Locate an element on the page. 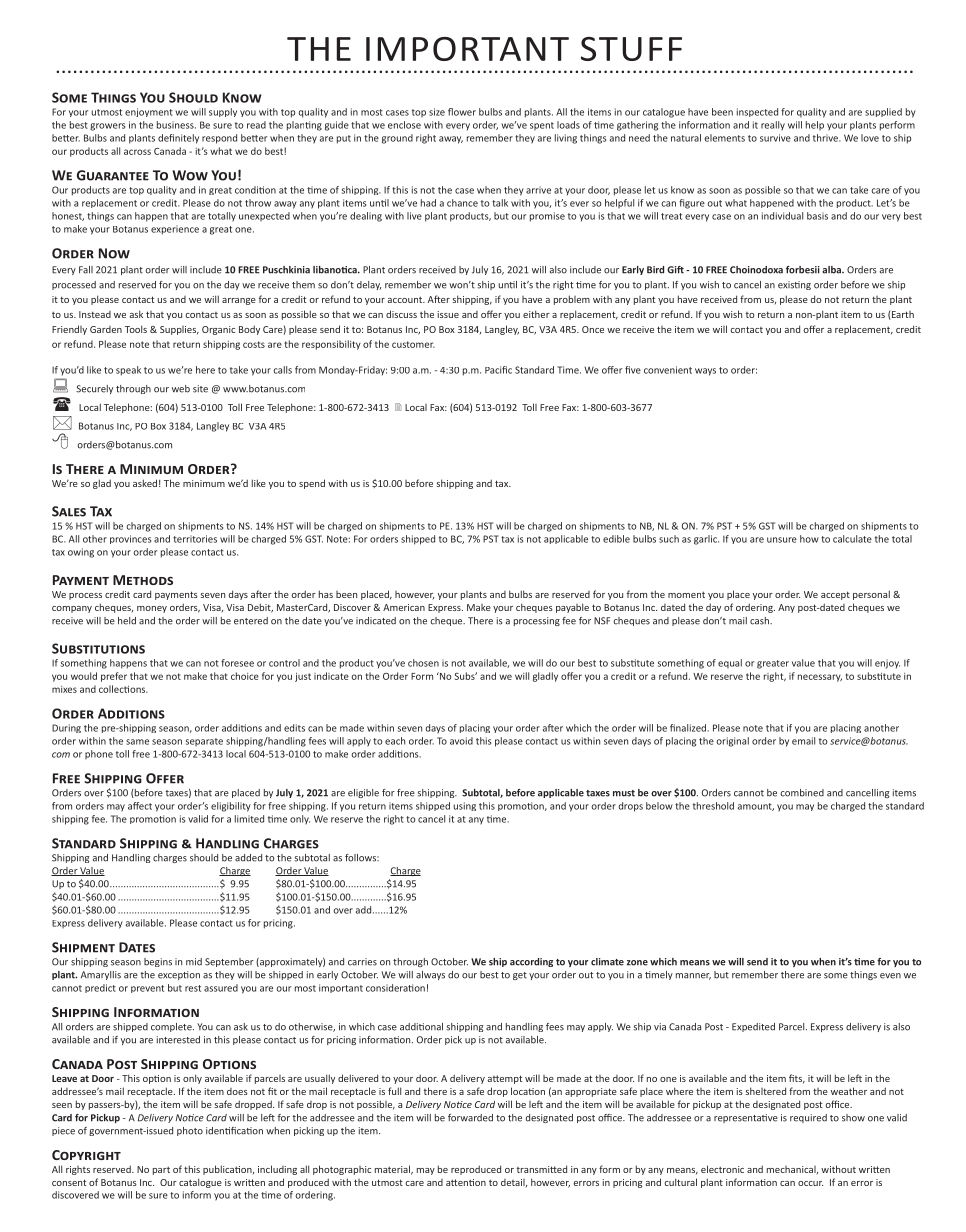 This image has height=1232, width=966. cash is located at coordinates (760, 621).
